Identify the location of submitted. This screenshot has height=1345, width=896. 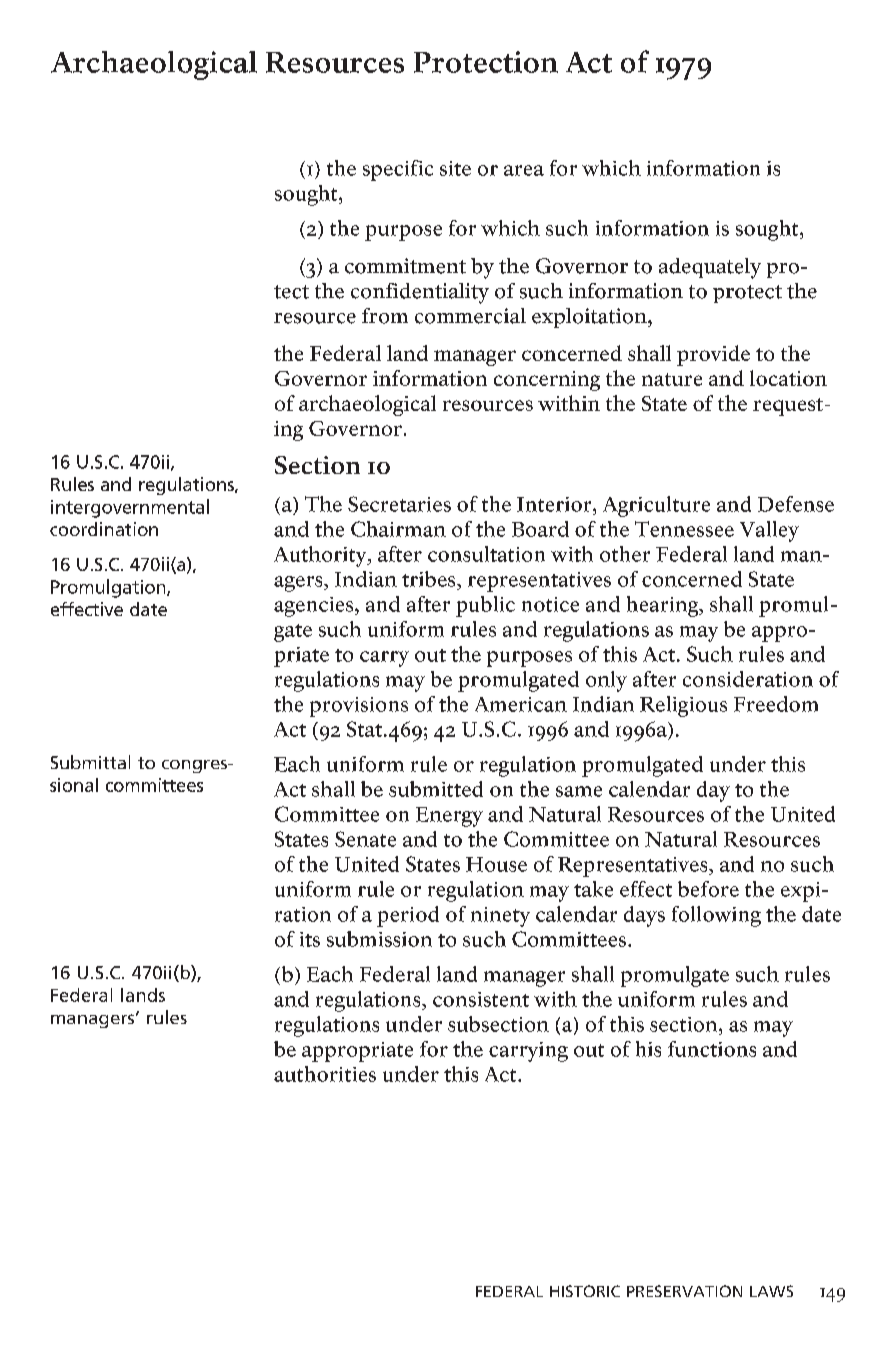
(436, 789).
